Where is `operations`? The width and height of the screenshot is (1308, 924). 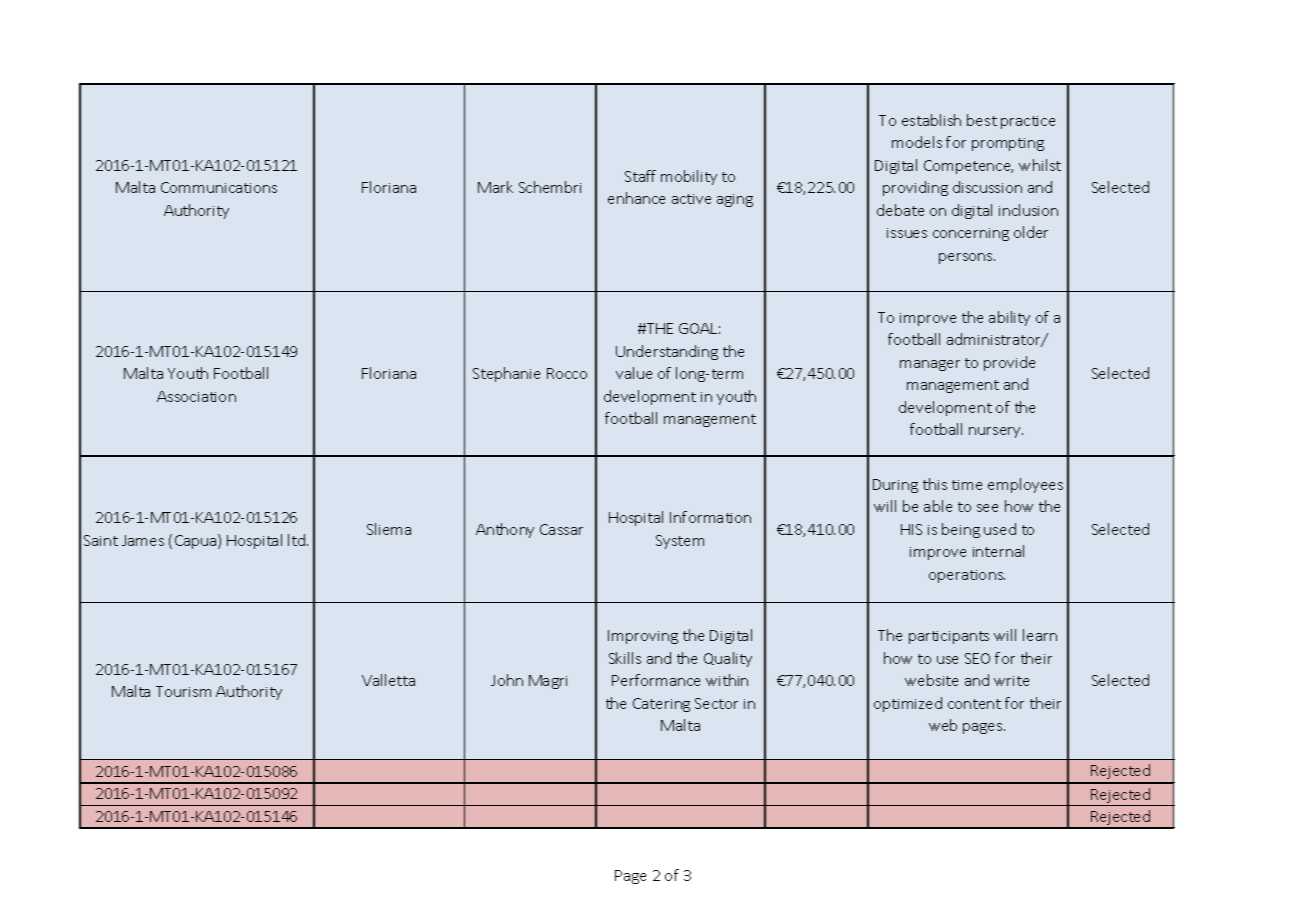
operations is located at coordinates (967, 576).
